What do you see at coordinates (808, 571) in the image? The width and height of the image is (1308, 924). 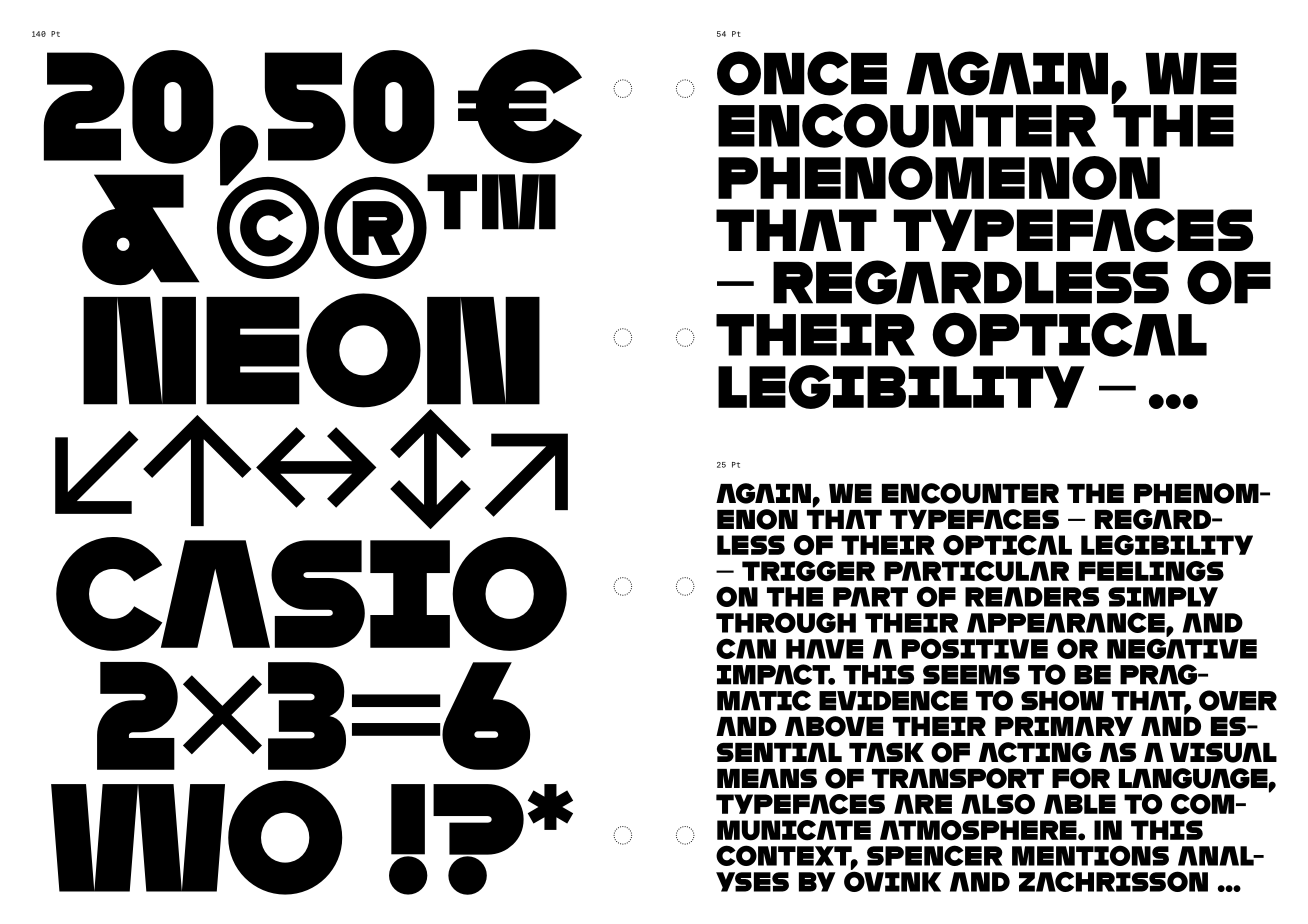 I see `trigger` at bounding box center [808, 571].
